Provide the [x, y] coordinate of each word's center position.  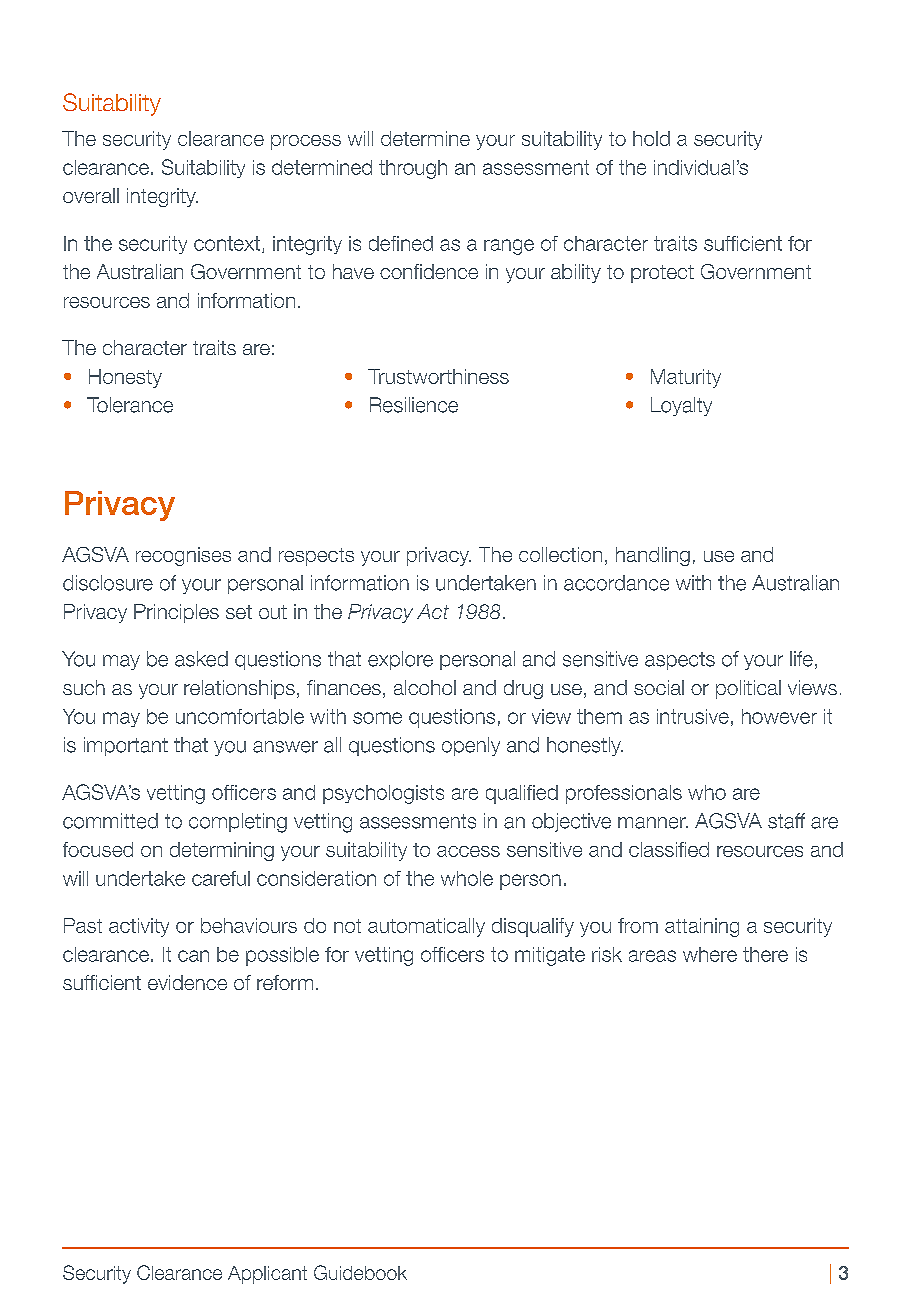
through [413, 169]
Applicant [267, 1275]
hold [651, 138]
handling [653, 556]
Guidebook [360, 1272]
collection [560, 554]
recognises [183, 556]
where [710, 954]
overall [91, 195]
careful [221, 878]
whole [467, 878]
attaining [702, 927]
